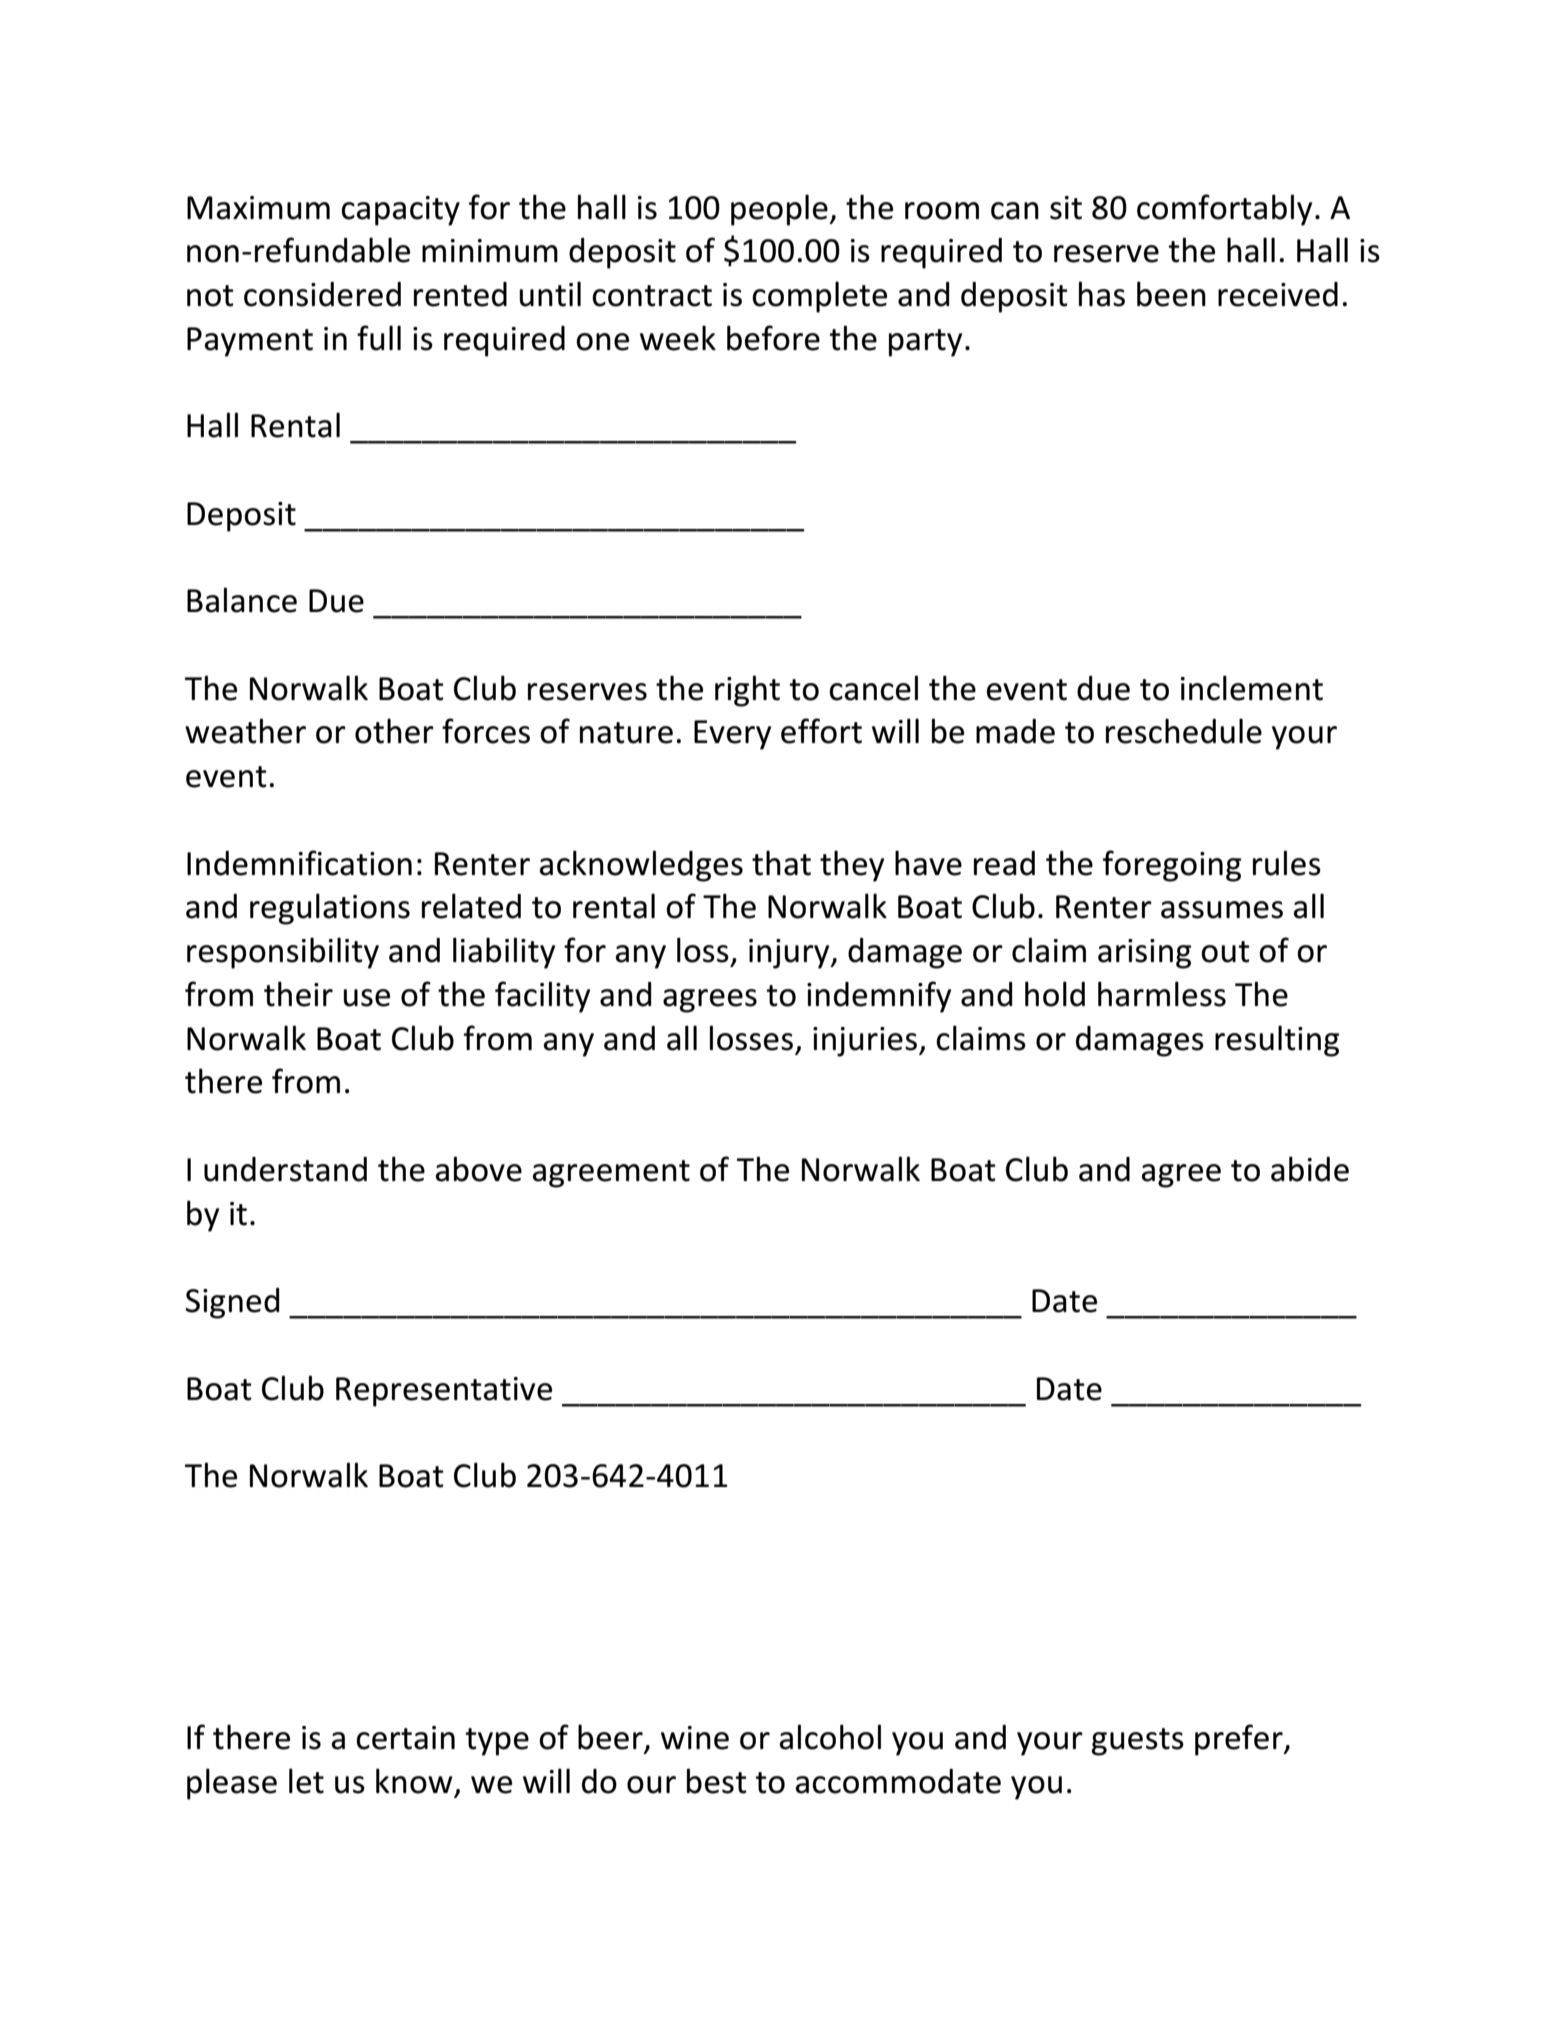 The width and height of the screenshot is (1566, 2027). What do you see at coordinates (695, 1738) in the screenshot?
I see `wine` at bounding box center [695, 1738].
